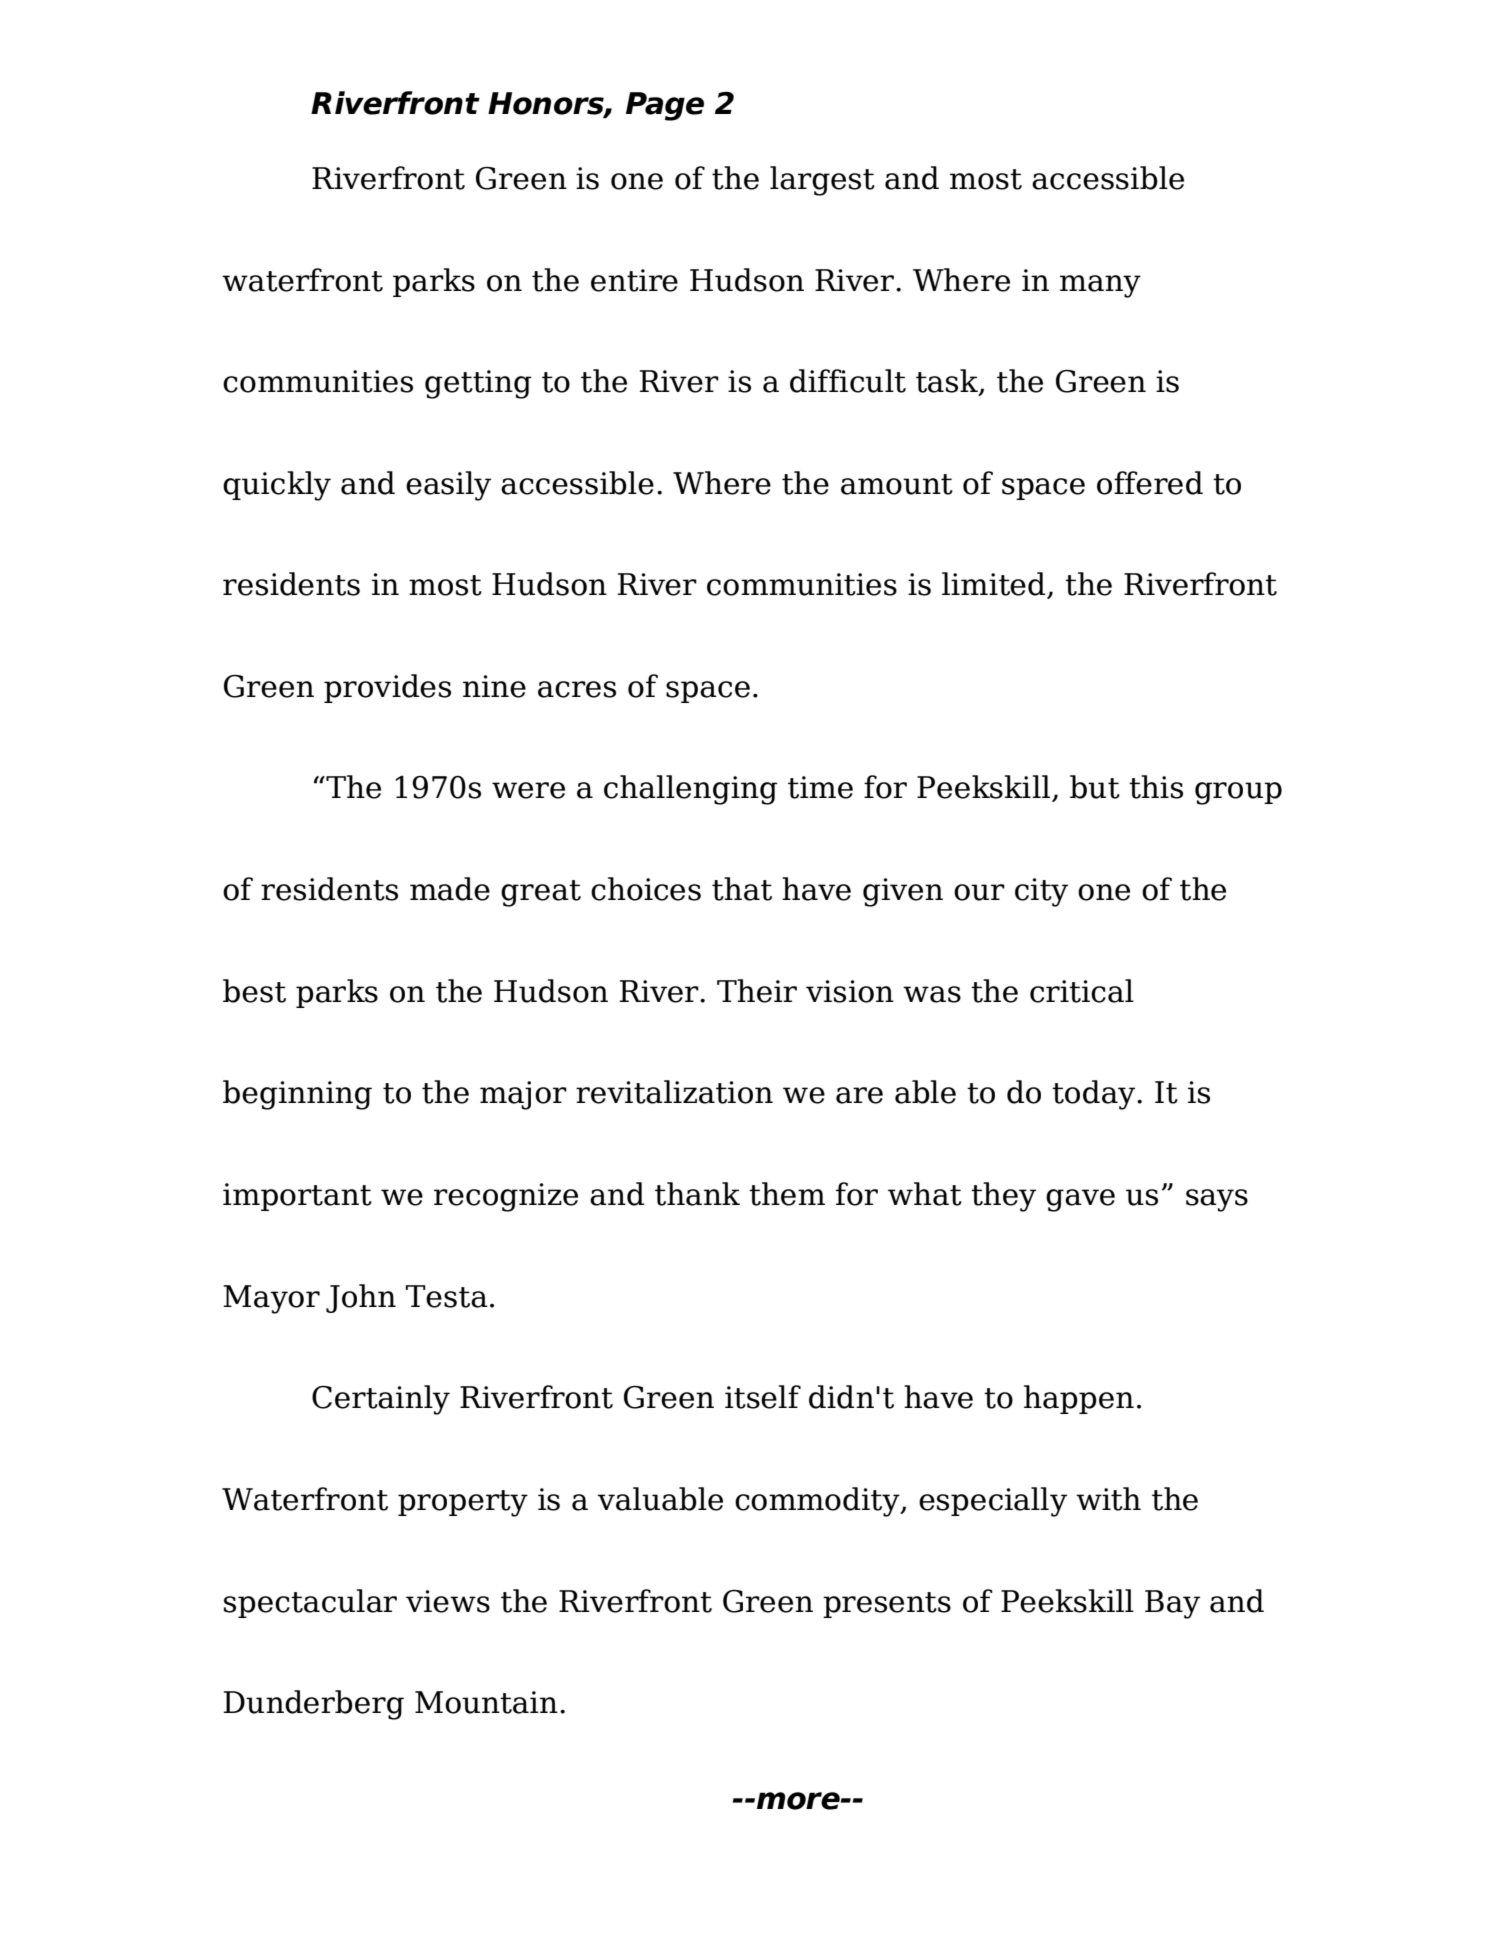 Image resolution: width=1509 pixels, height=1953 pixels. I want to click on offered, so click(1150, 483).
